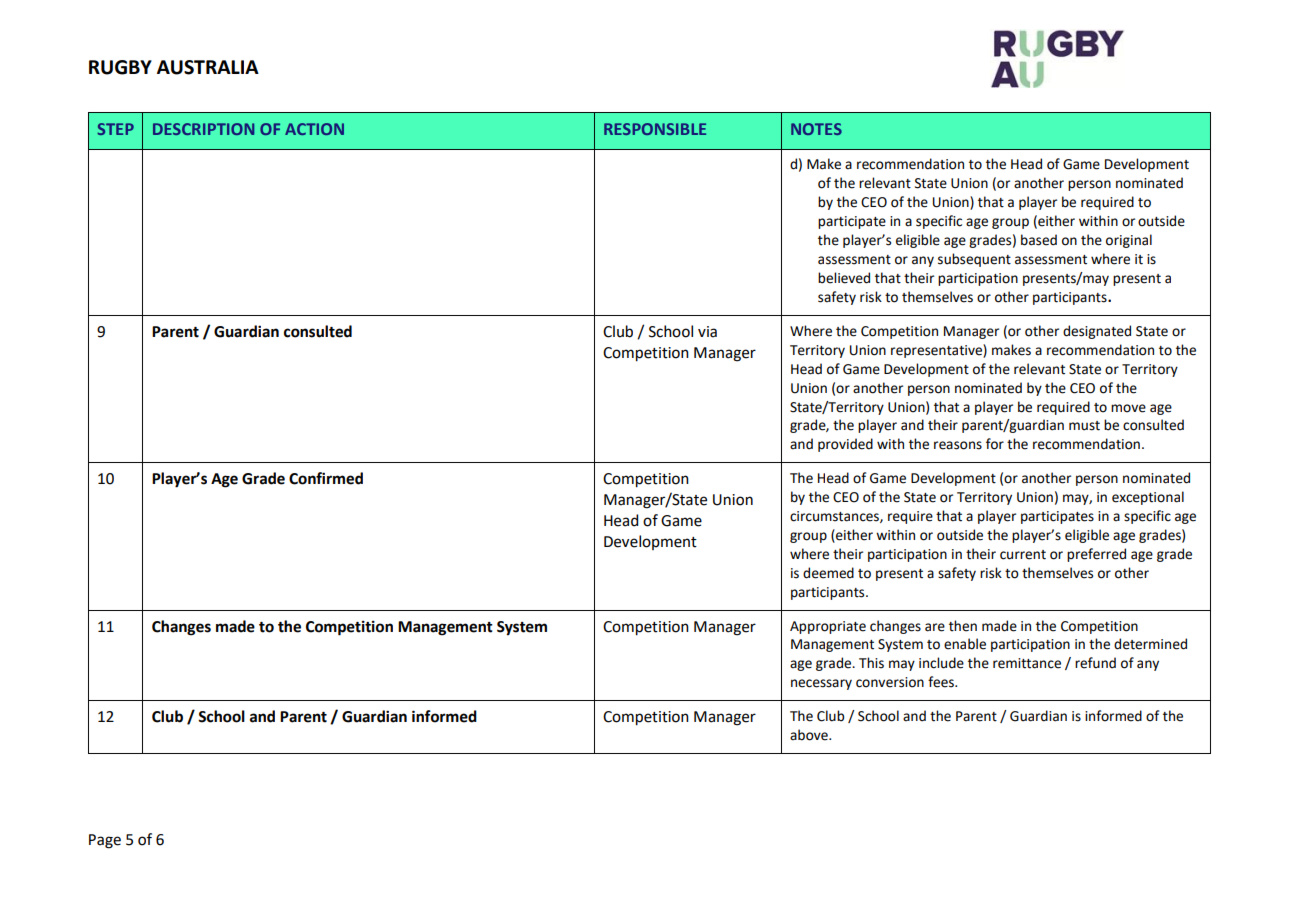 This image has height=924, width=1307. I want to click on NOTES, so click(816, 129).
